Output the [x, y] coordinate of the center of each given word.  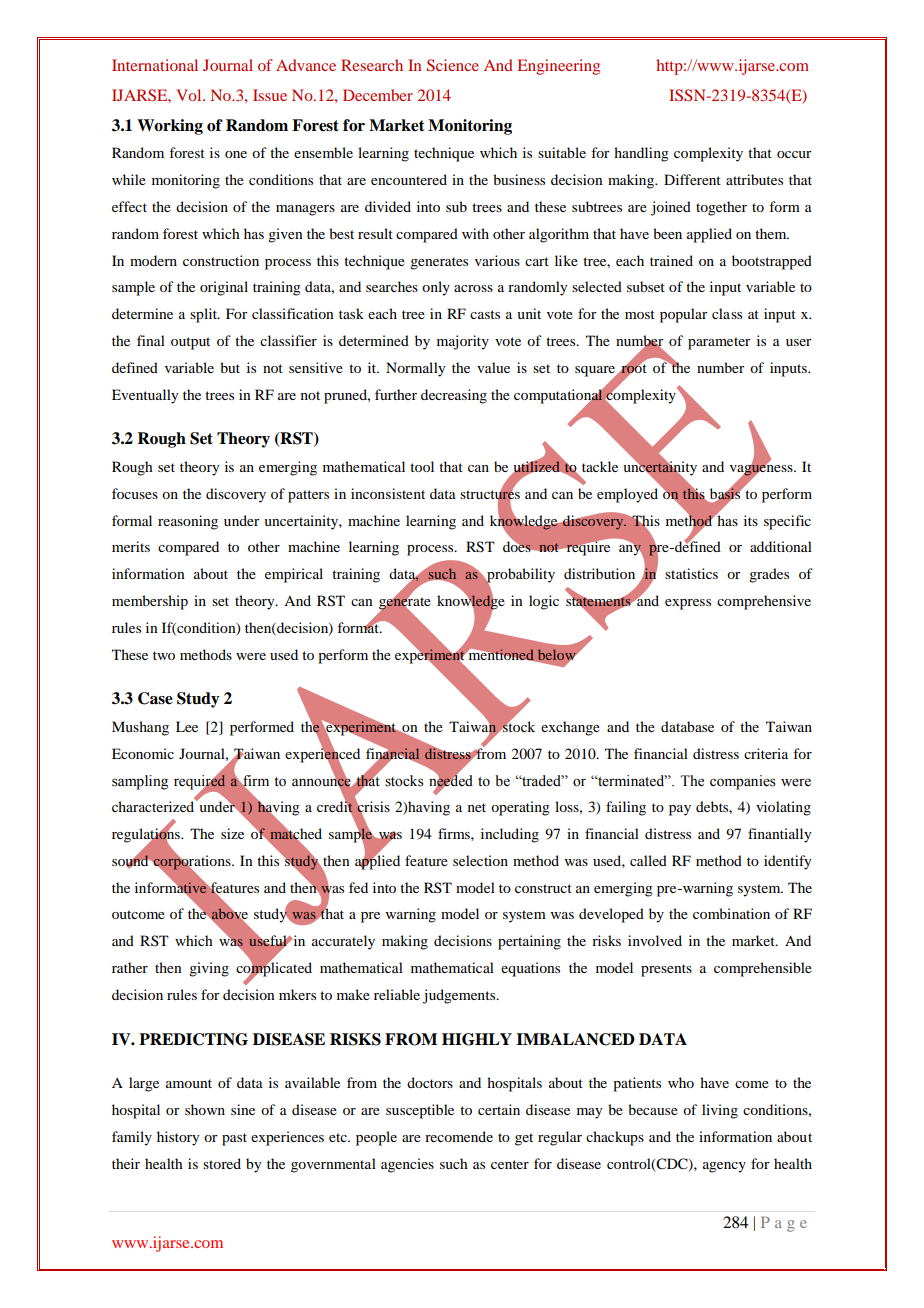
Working [170, 127]
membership [150, 602]
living [720, 1111]
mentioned [501, 654]
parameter [719, 343]
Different [692, 179]
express [688, 604]
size [232, 833]
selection [480, 860]
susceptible [420, 1111]
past [234, 1139]
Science [453, 65]
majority [463, 342]
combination [731, 913]
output [190, 343]
